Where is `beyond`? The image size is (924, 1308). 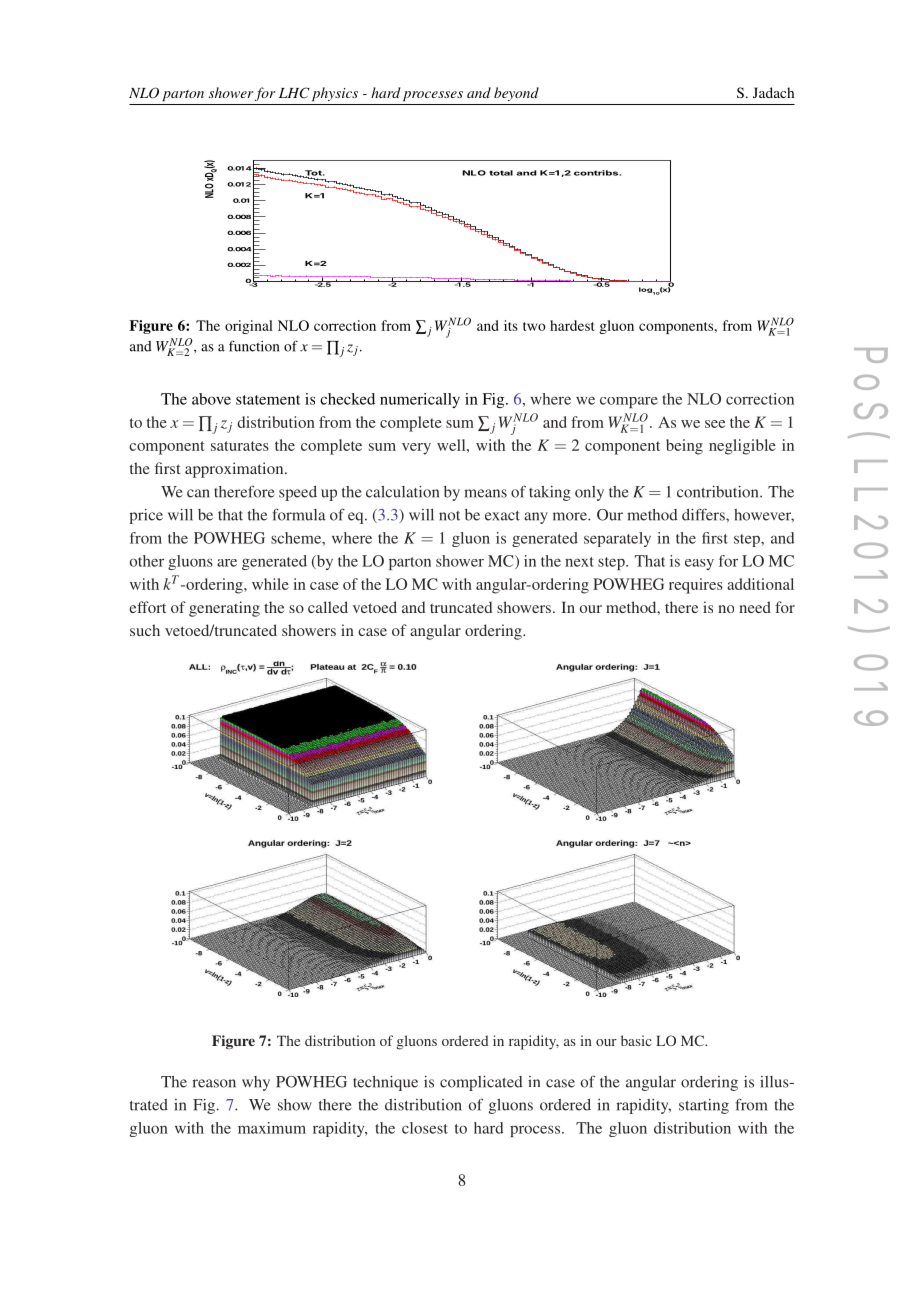 beyond is located at coordinates (516, 94).
